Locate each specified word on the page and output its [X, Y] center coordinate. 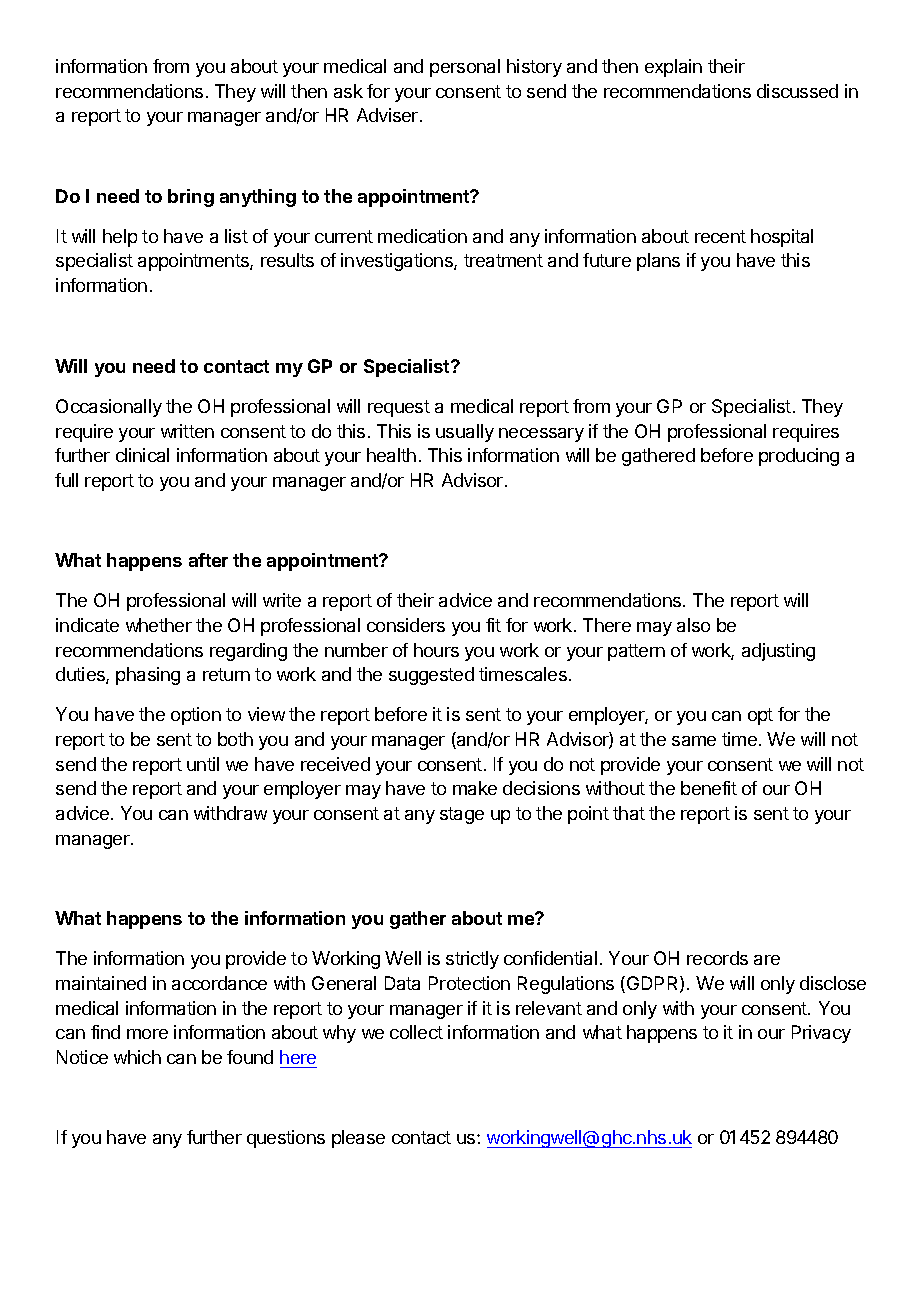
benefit [709, 788]
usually [465, 433]
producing [799, 457]
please [358, 1139]
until [203, 764]
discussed [797, 91]
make [475, 788]
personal [465, 68]
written [187, 431]
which [137, 1057]
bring [191, 198]
